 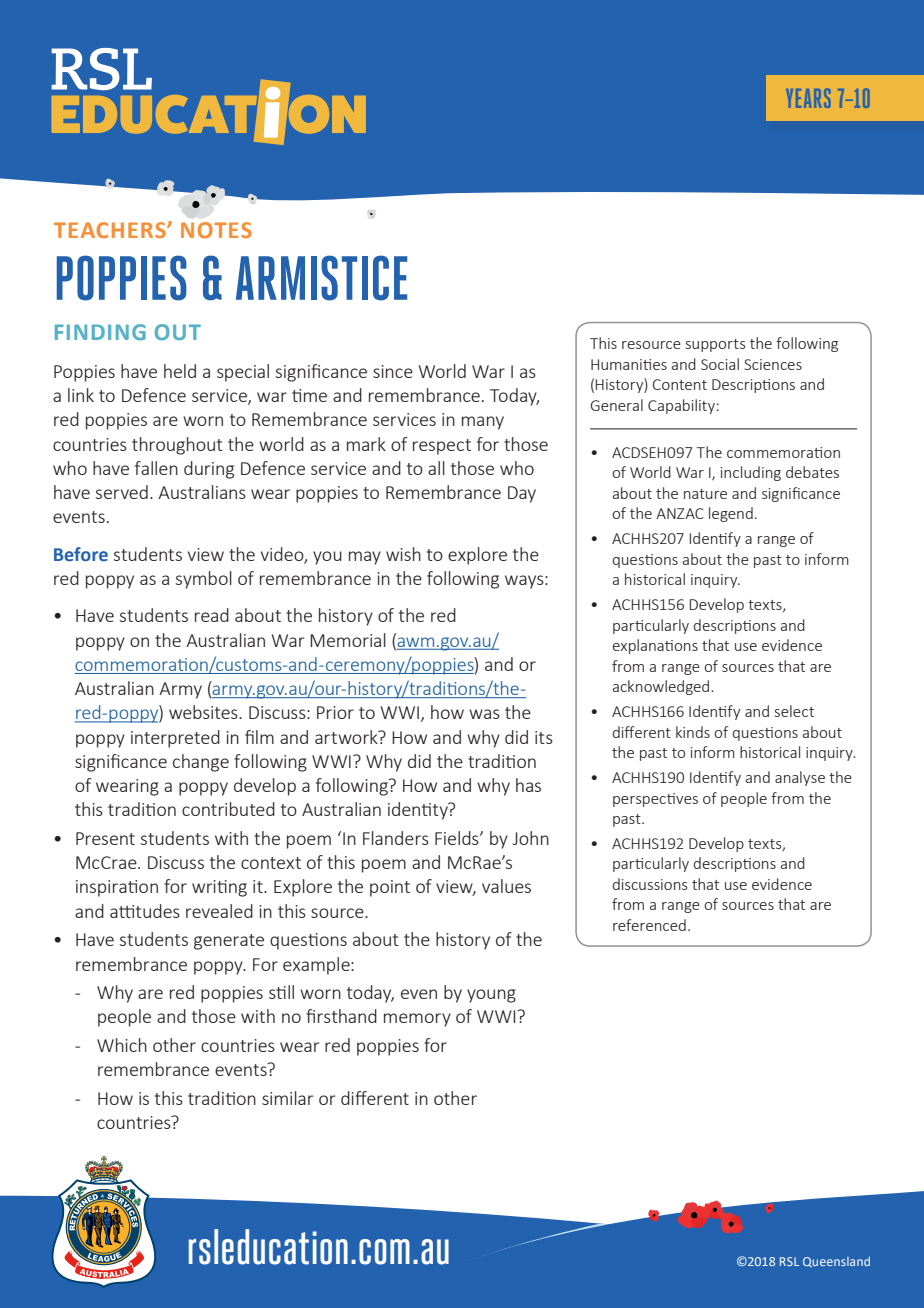 I want to click on was, so click(x=484, y=714).
